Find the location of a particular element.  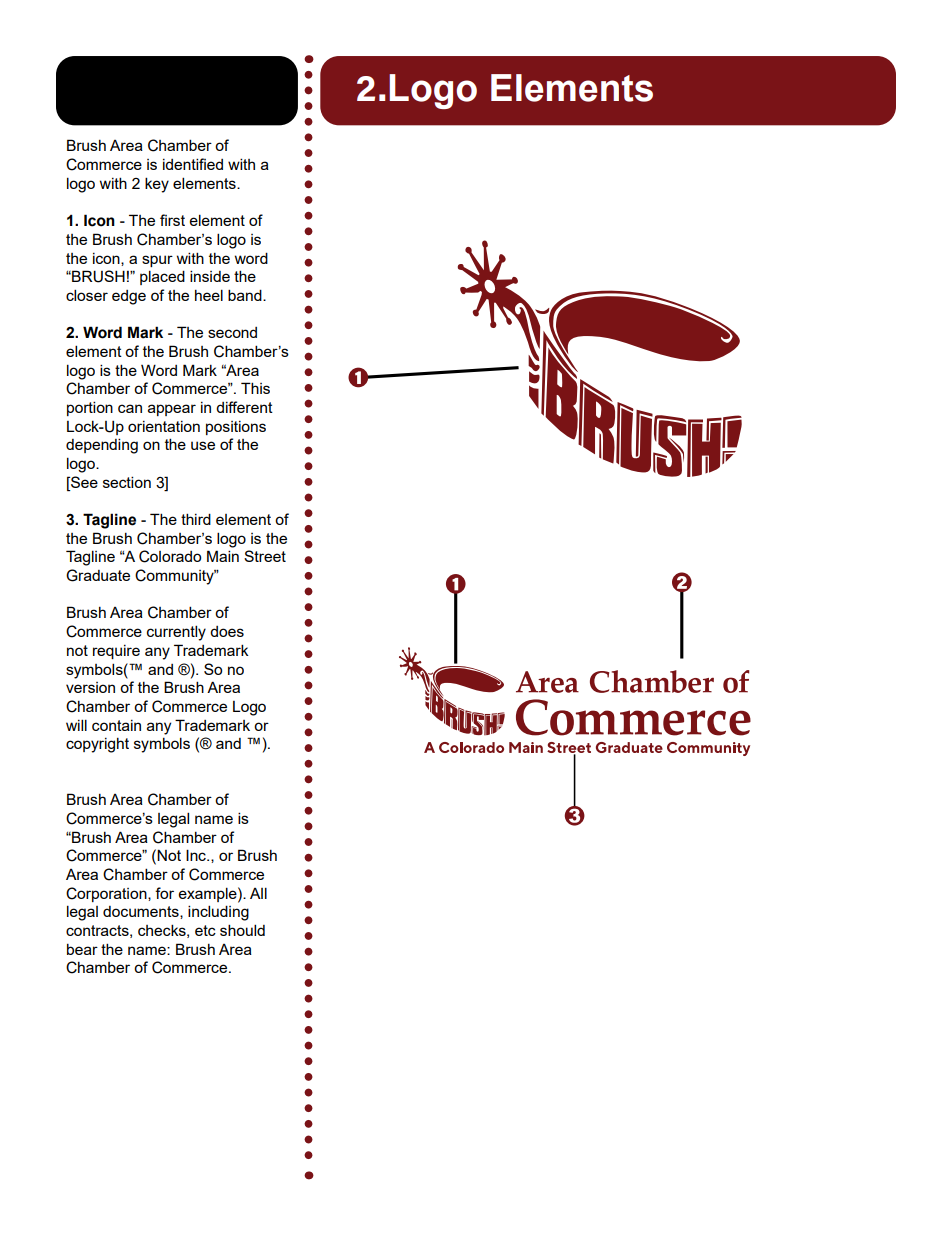

Main is located at coordinates (223, 556).
